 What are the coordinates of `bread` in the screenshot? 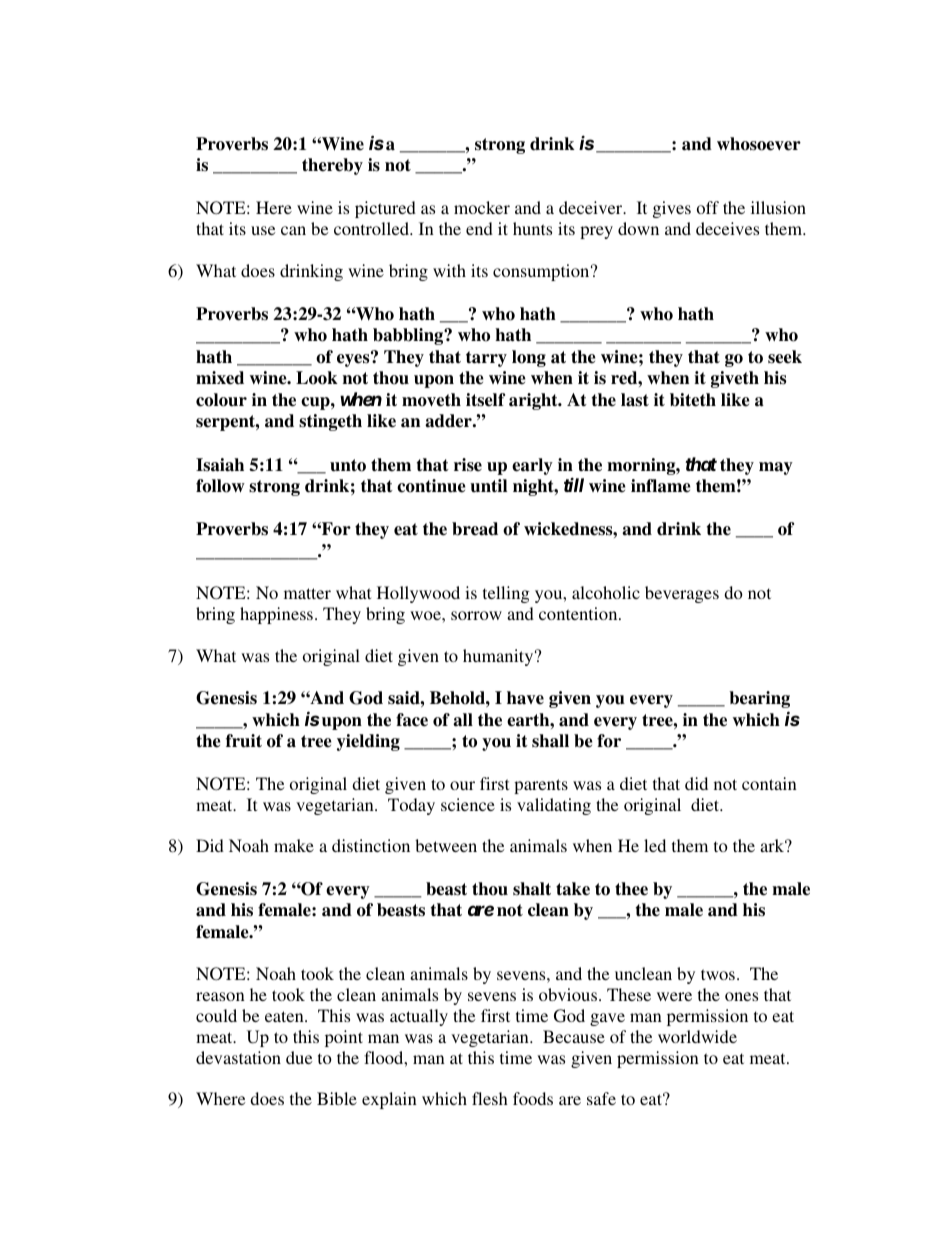 It's located at (475, 529).
